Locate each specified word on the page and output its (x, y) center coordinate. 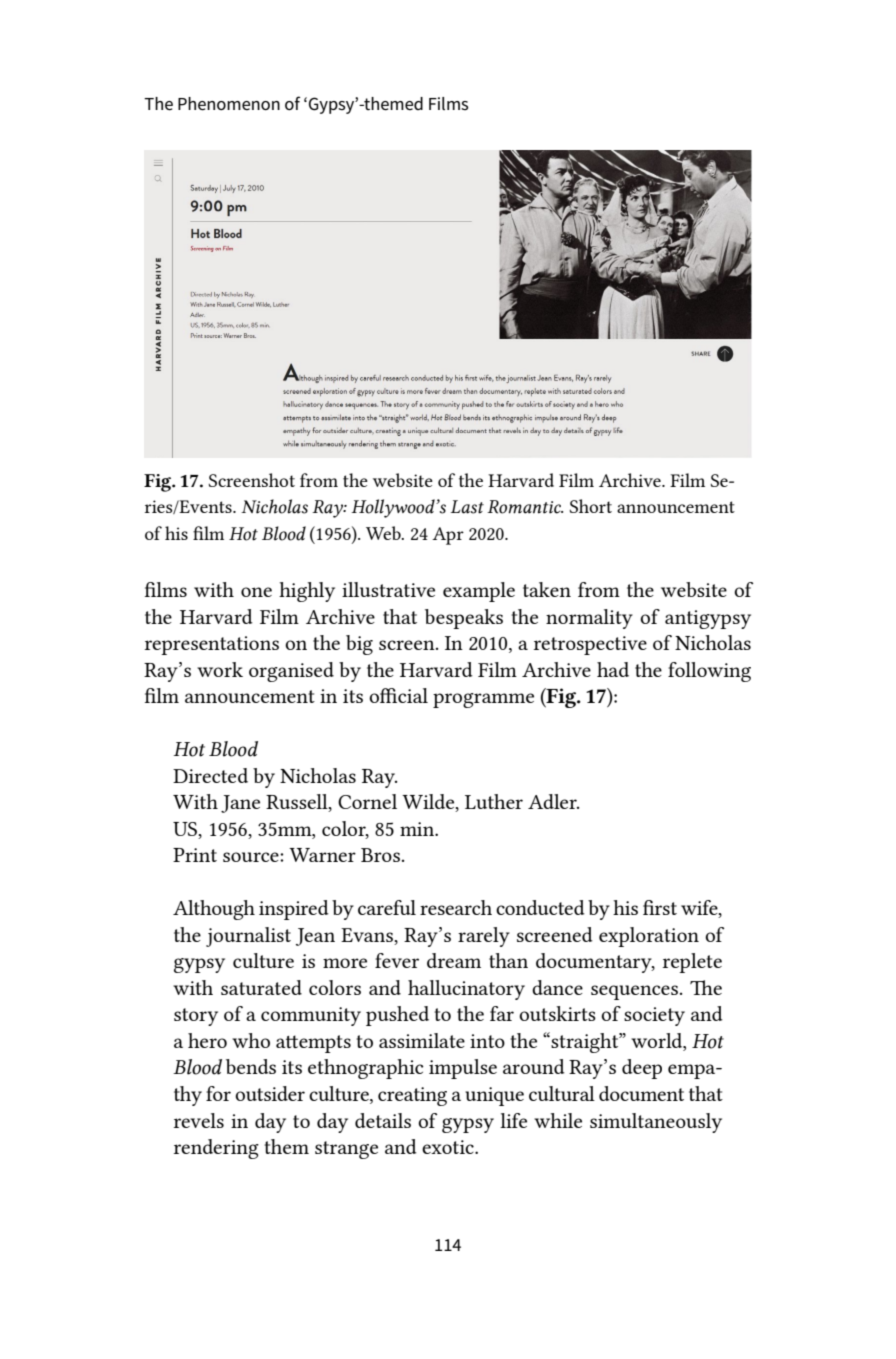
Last (467, 507)
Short (590, 506)
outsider (270, 1093)
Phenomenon (229, 104)
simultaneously (656, 1123)
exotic (449, 1147)
